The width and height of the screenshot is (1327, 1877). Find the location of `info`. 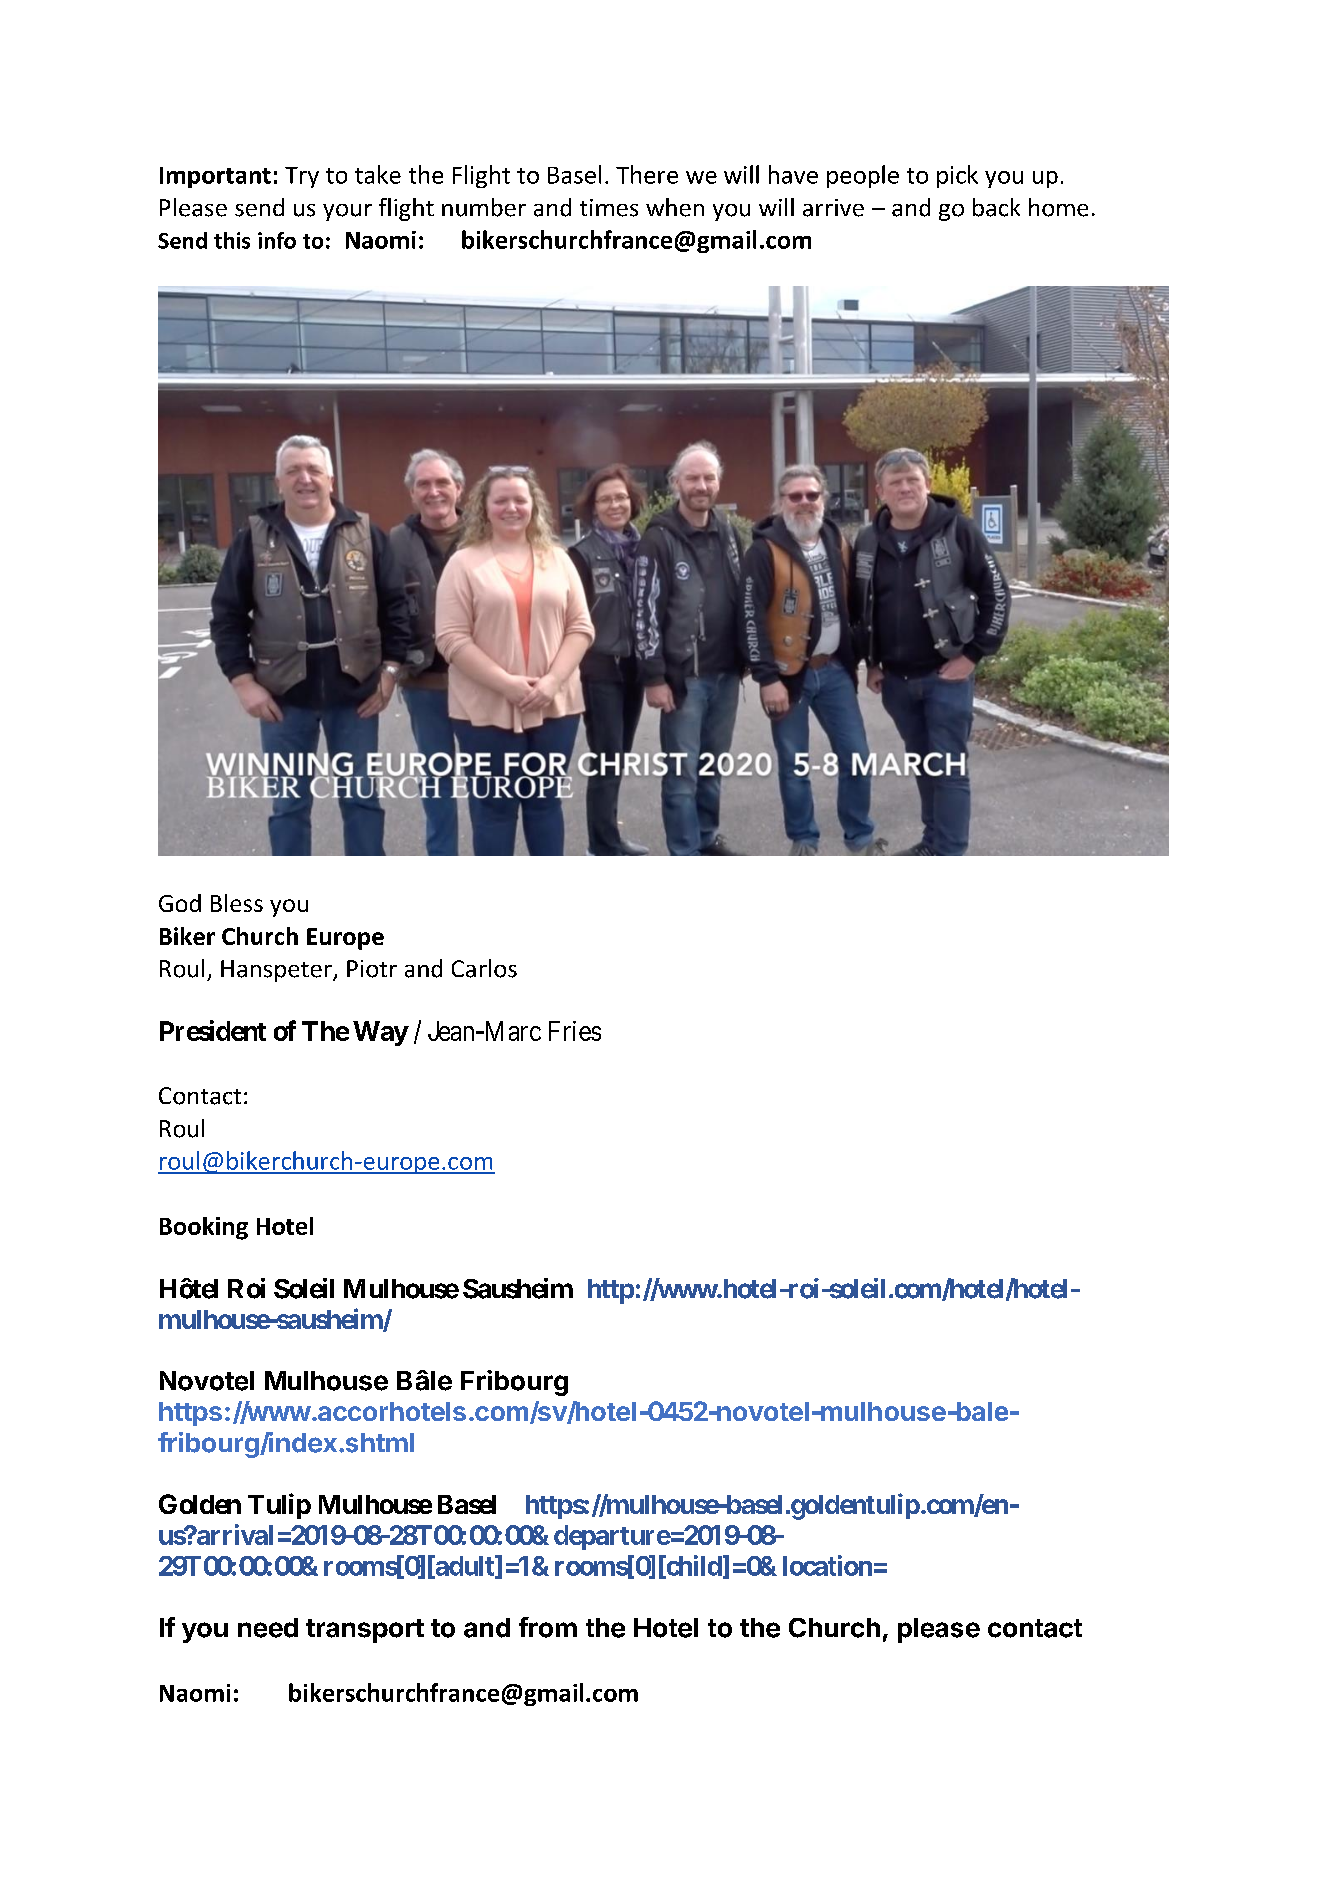

info is located at coordinates (277, 240).
